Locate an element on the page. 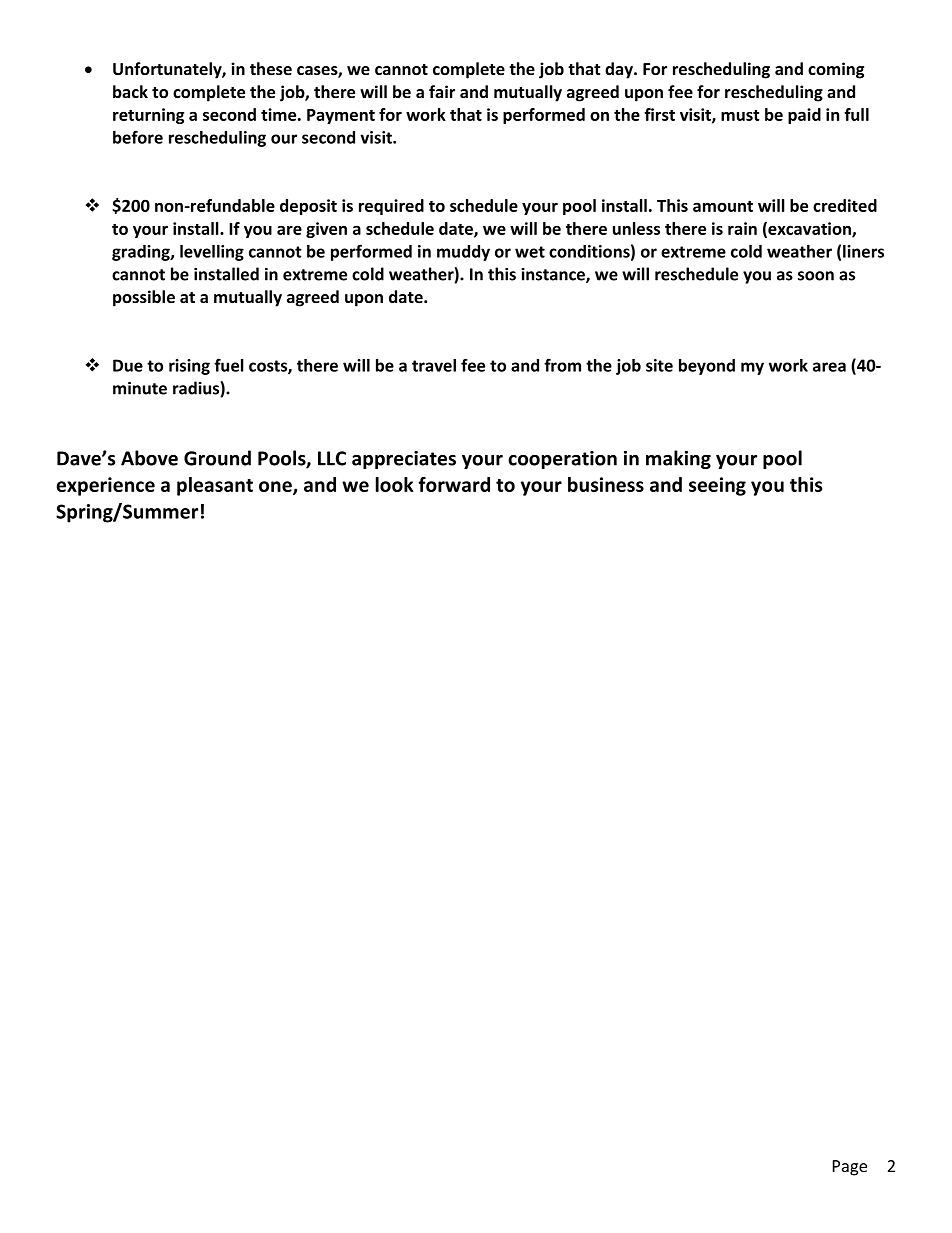  pleasant is located at coordinates (215, 486).
